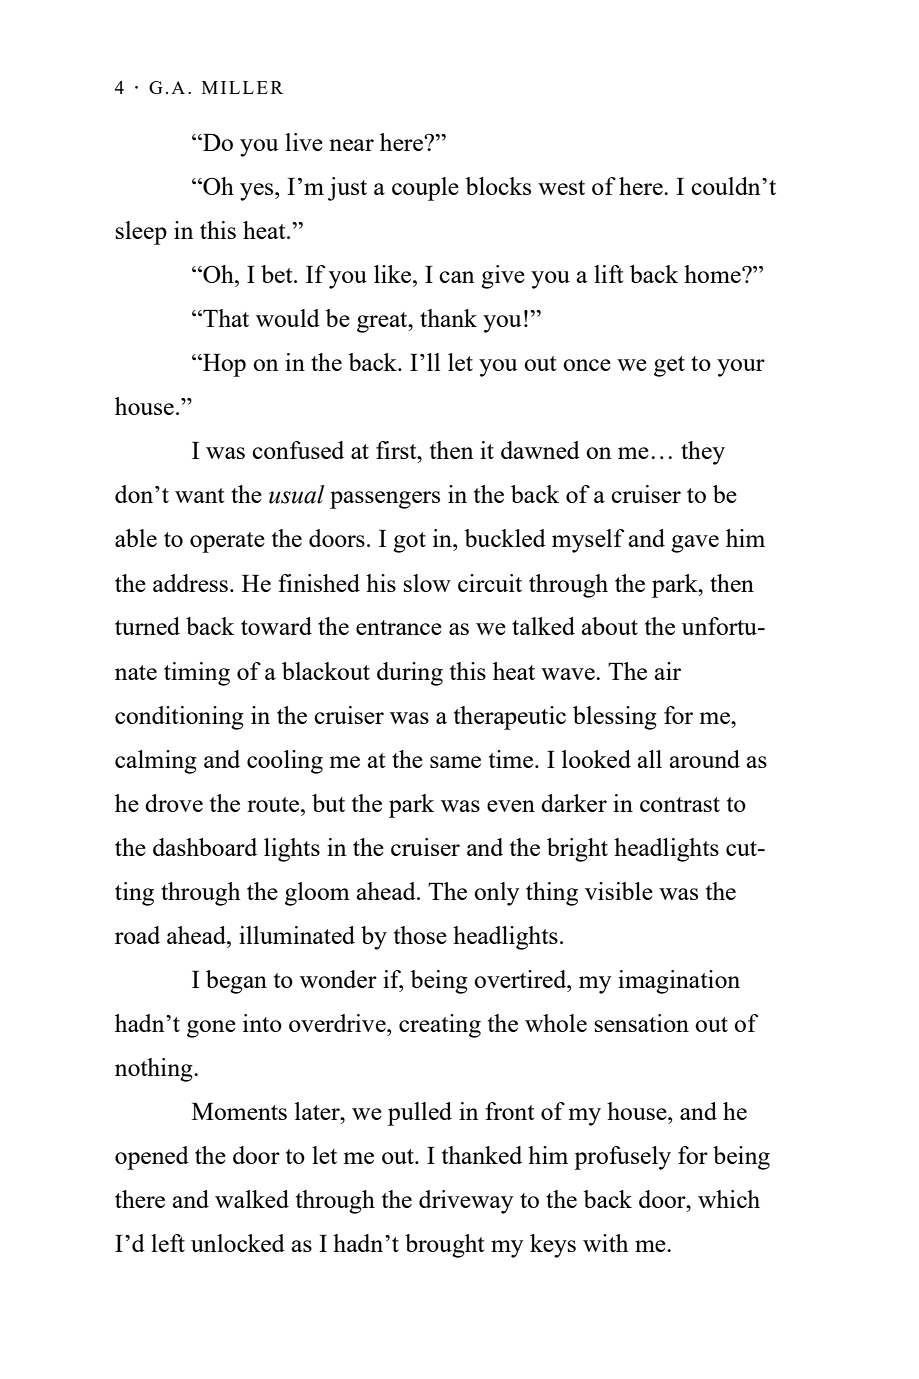 This screenshot has width=919, height=1379. Describe the element at coordinates (258, 192) in the screenshot. I see `yes` at that location.
